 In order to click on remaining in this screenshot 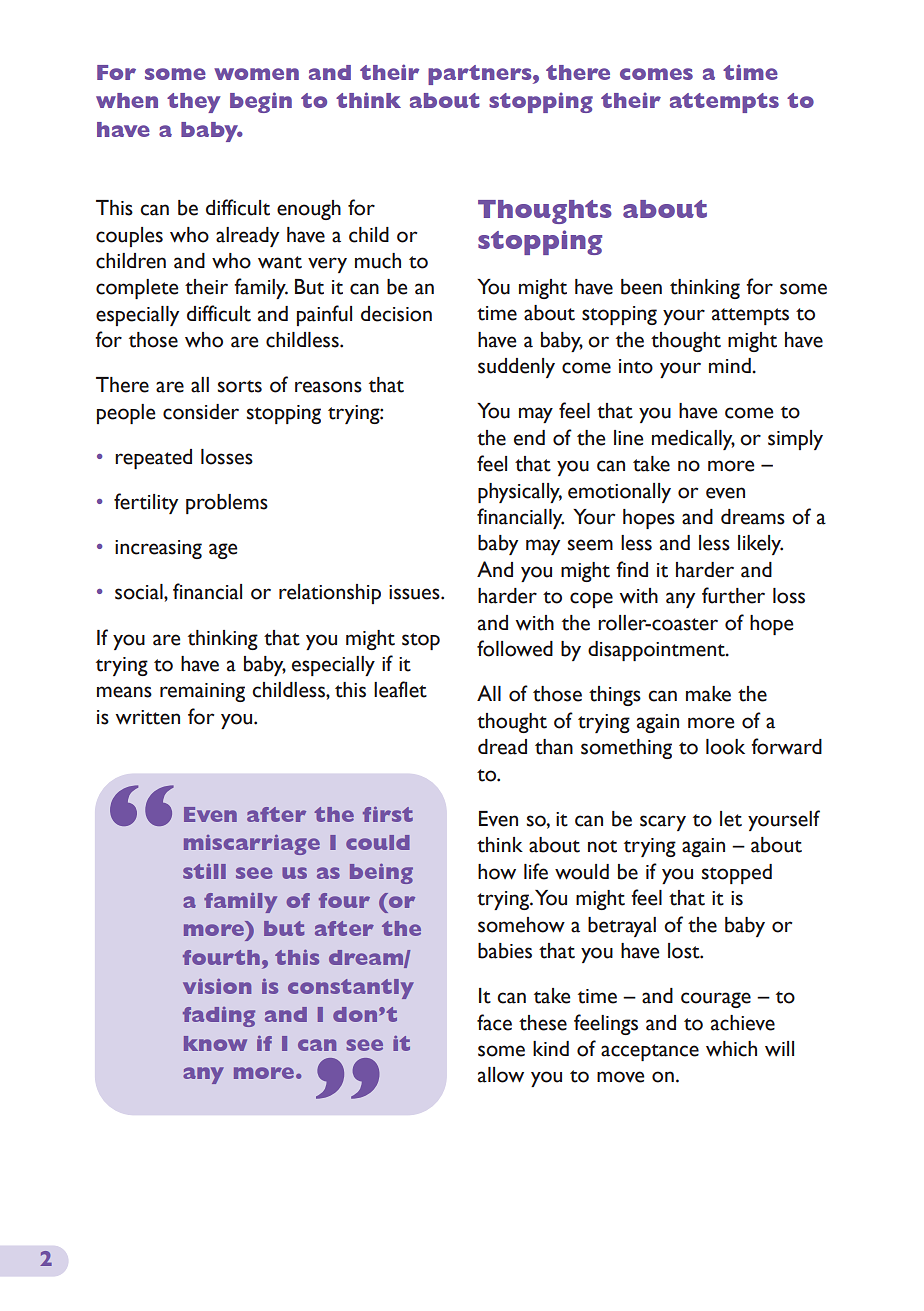, I will do `click(202, 692)`.
